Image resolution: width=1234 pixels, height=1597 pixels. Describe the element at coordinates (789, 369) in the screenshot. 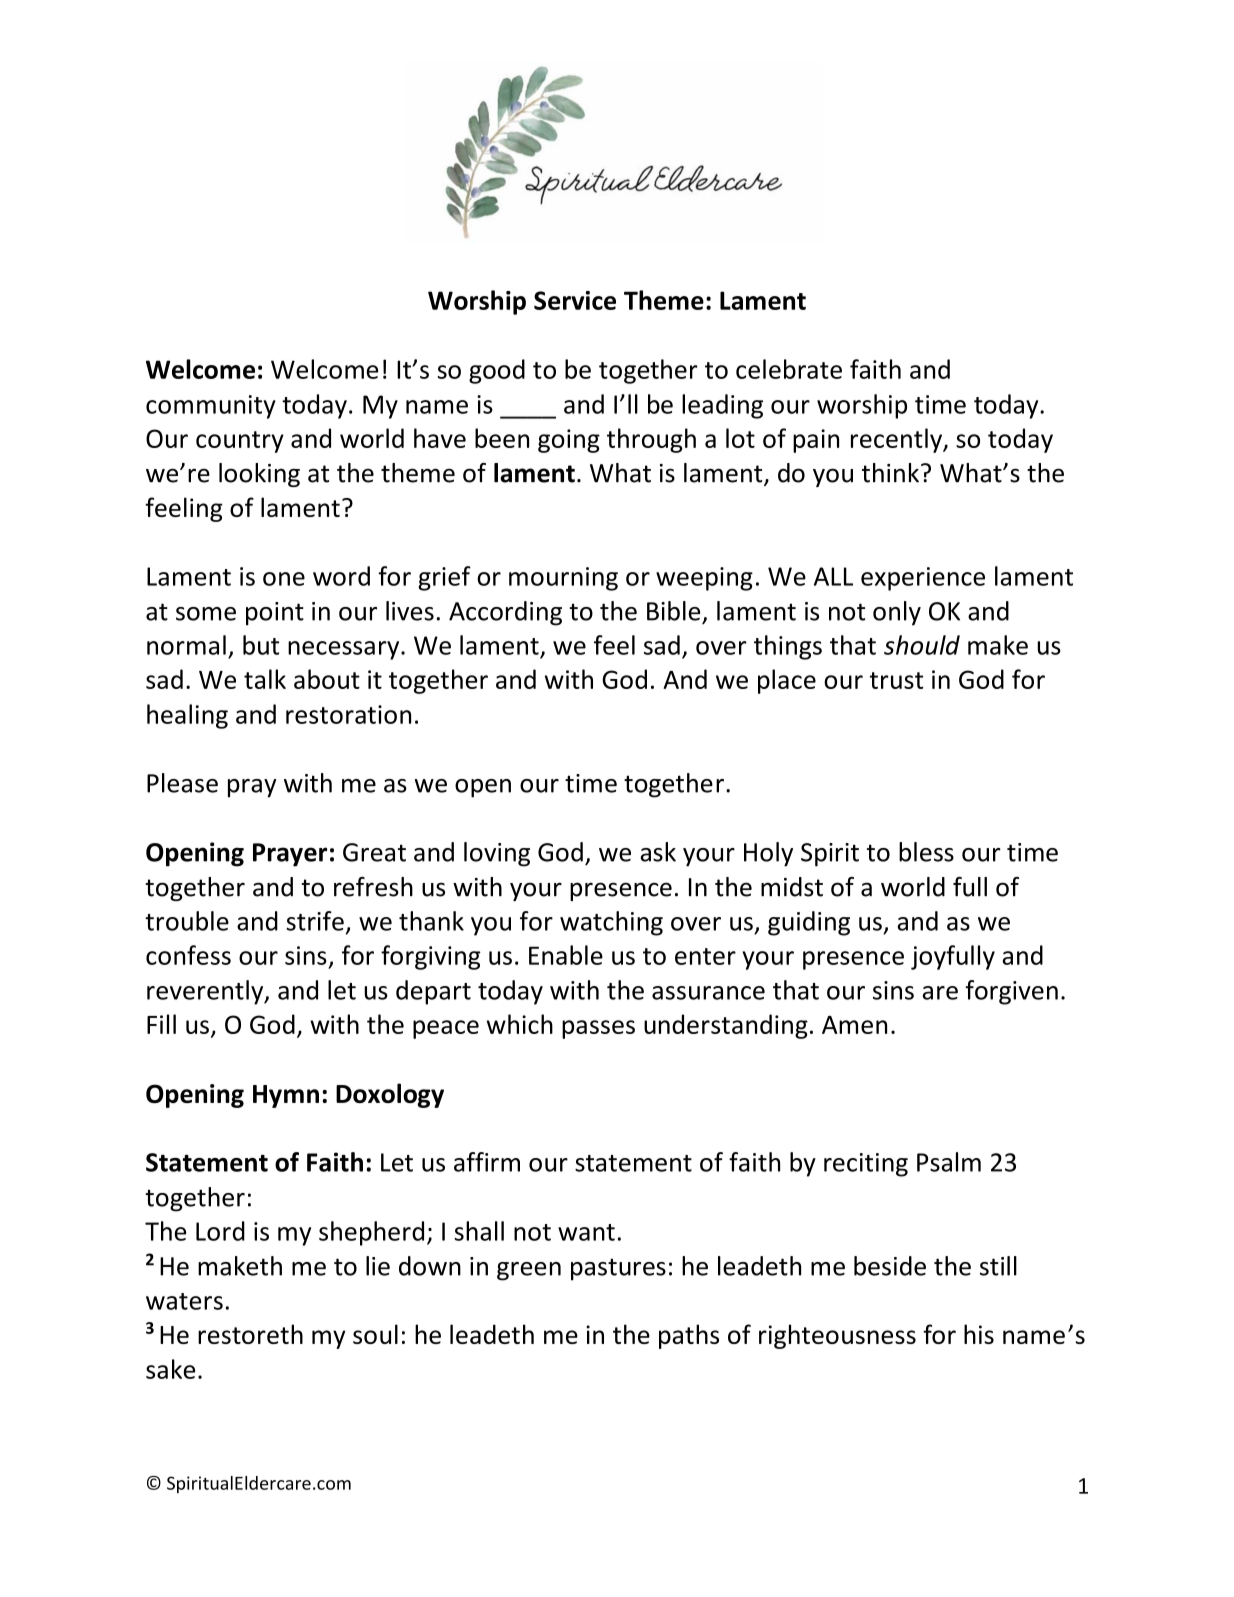

I see `celebrate` at that location.
